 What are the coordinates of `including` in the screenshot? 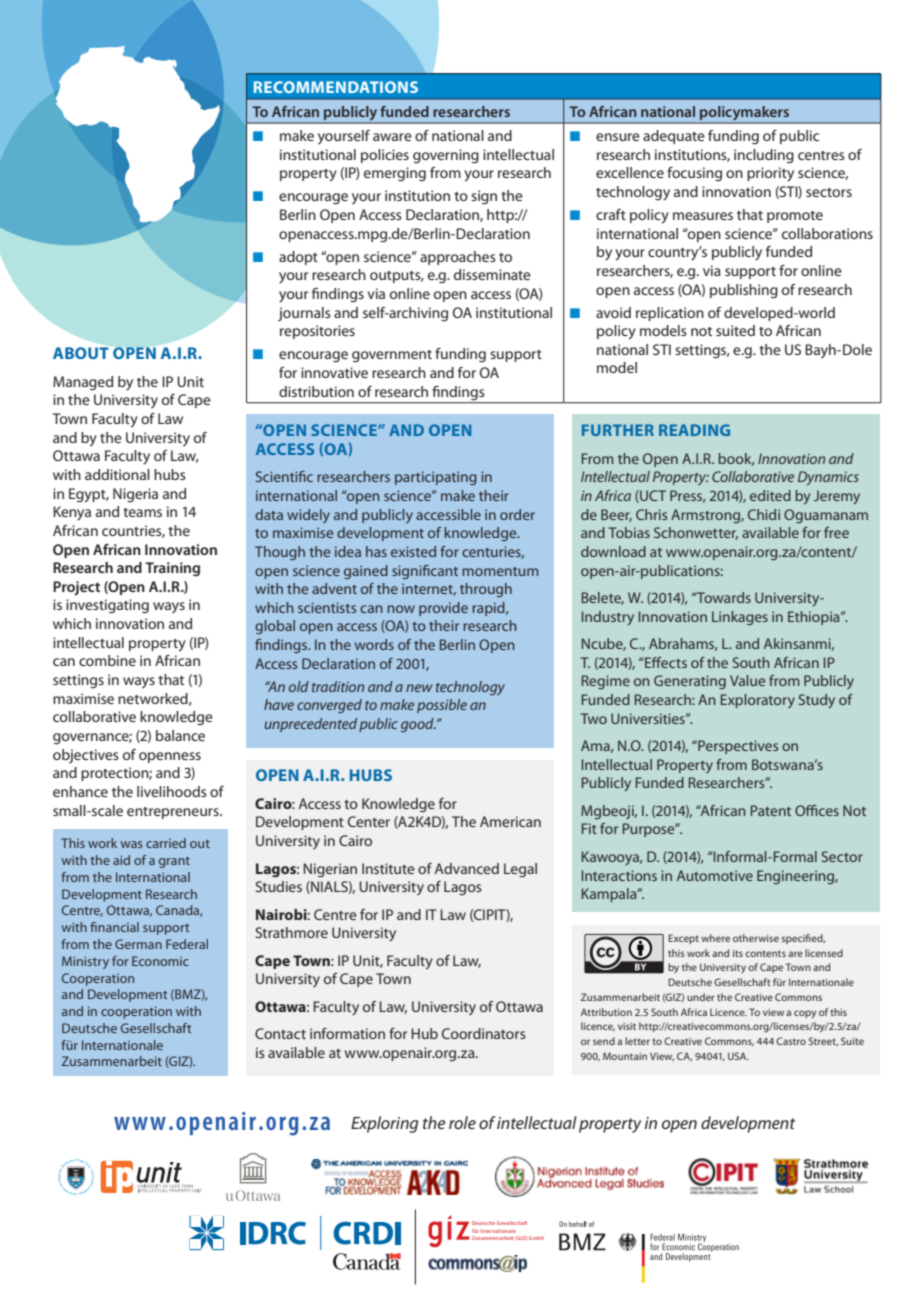 It's located at (764, 156).
